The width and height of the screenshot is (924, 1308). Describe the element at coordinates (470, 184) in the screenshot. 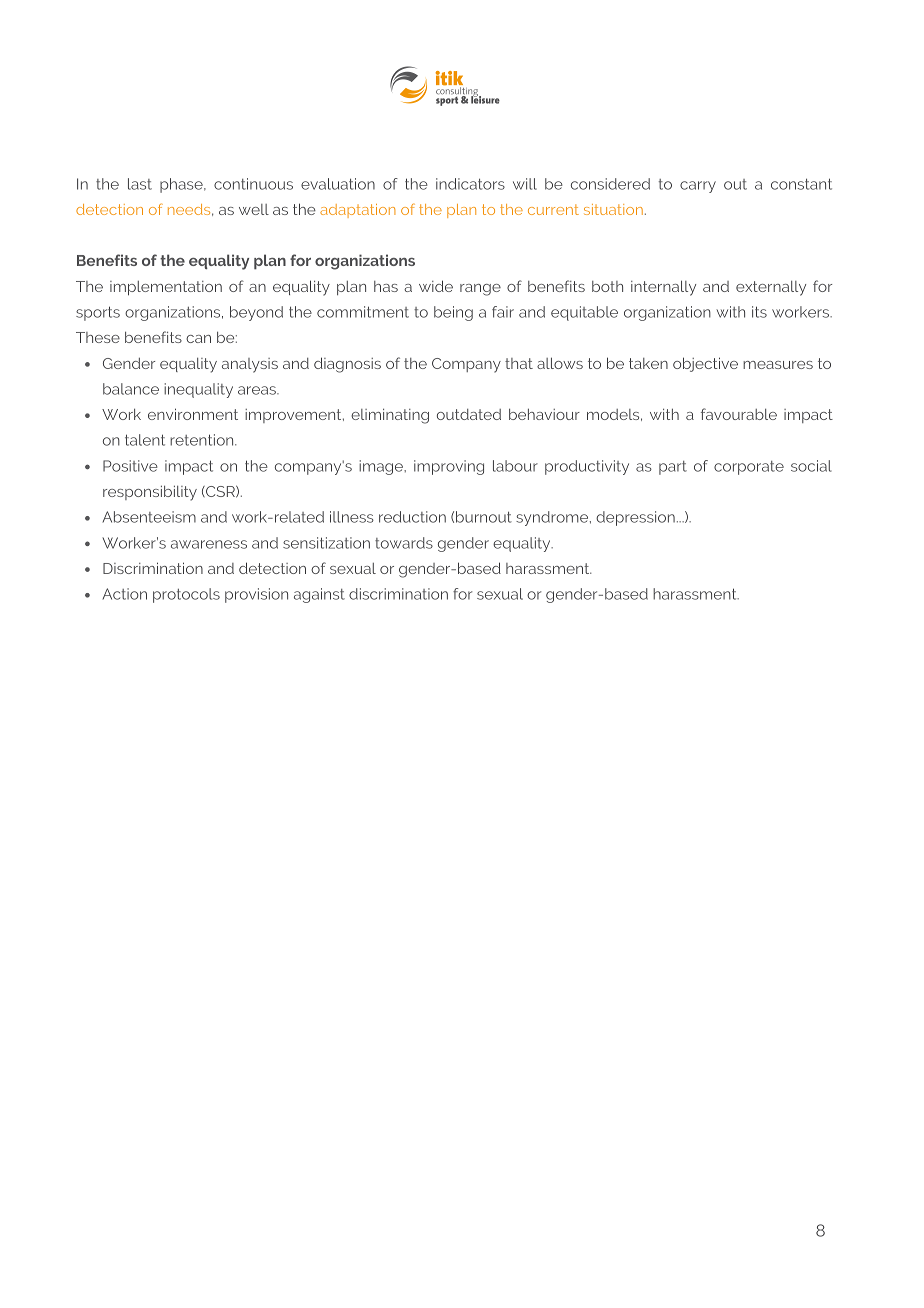

I see `indicators` at that location.
